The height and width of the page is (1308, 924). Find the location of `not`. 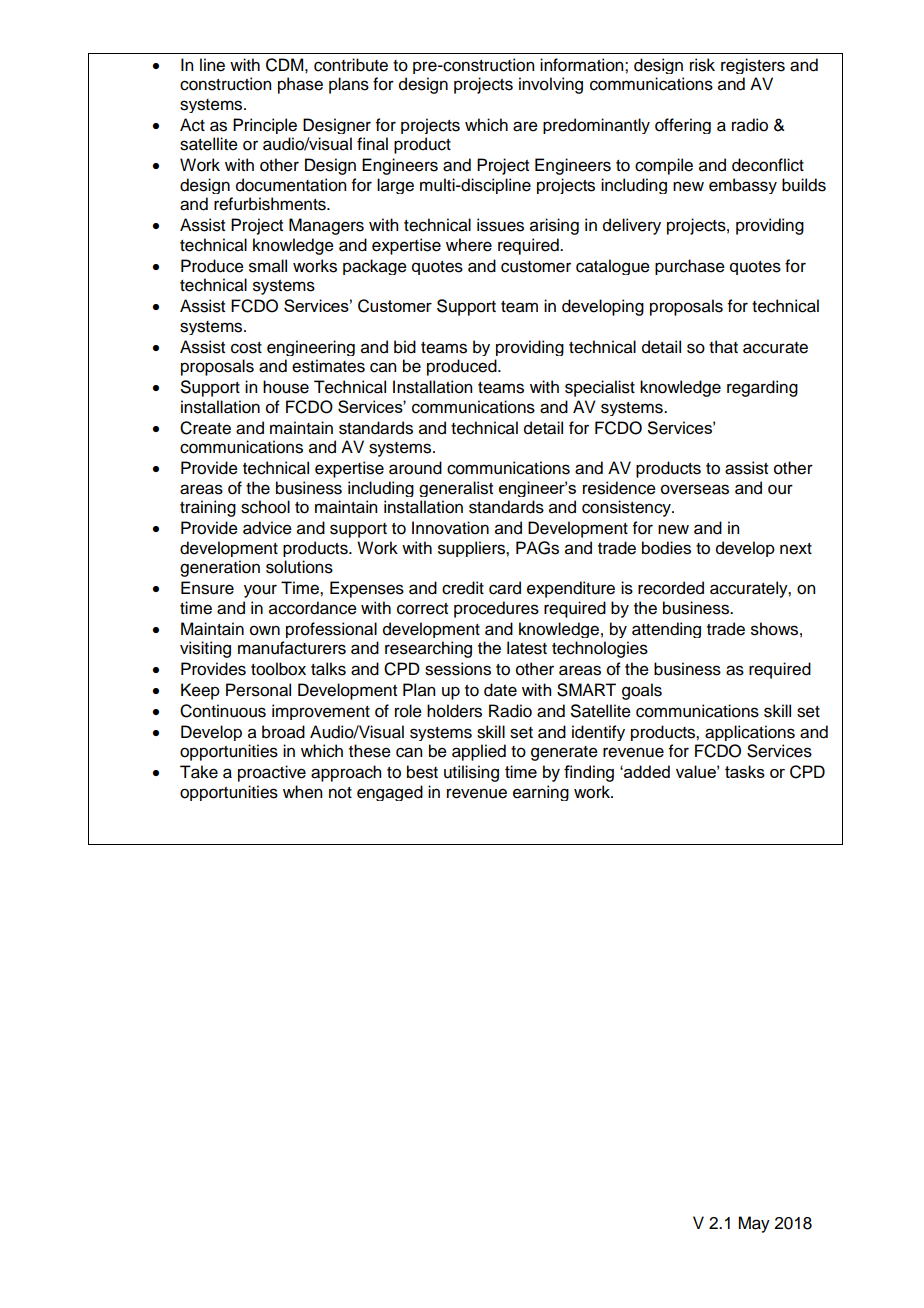

not is located at coordinates (340, 793).
